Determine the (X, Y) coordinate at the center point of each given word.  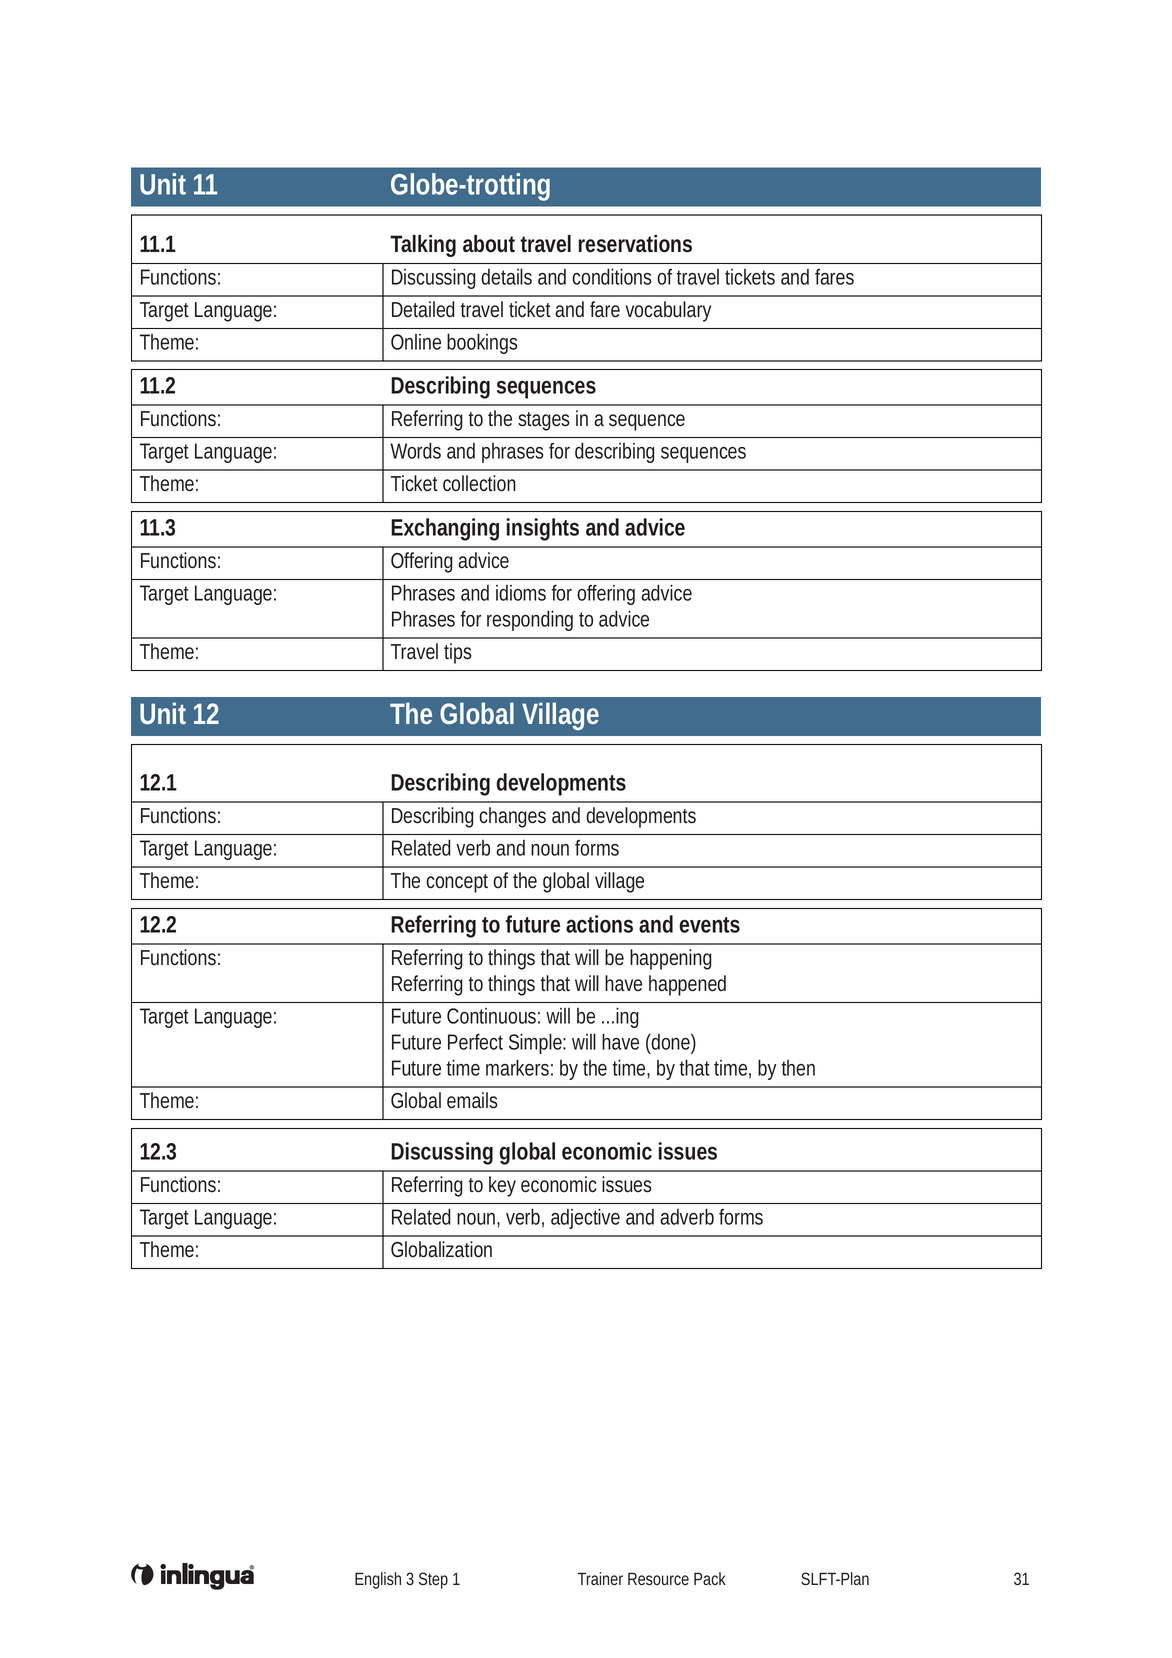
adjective (585, 1218)
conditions (612, 276)
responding (530, 620)
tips (458, 653)
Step (433, 1580)
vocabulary (668, 311)
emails (472, 1100)
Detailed (423, 309)
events (709, 925)
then (798, 1068)
